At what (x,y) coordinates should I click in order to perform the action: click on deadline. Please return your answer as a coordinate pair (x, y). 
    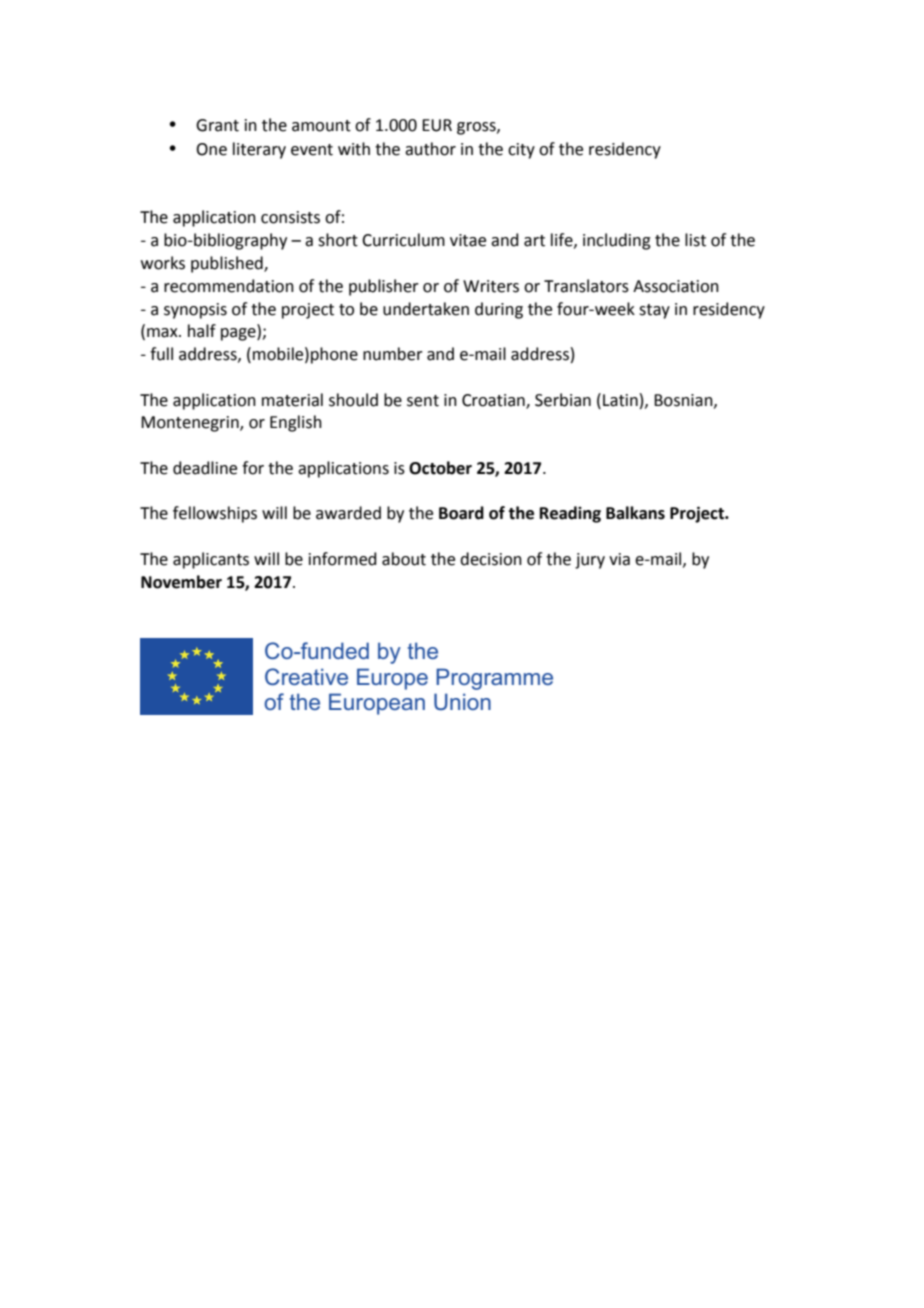
    Looking at the image, I should click on (205, 468).
